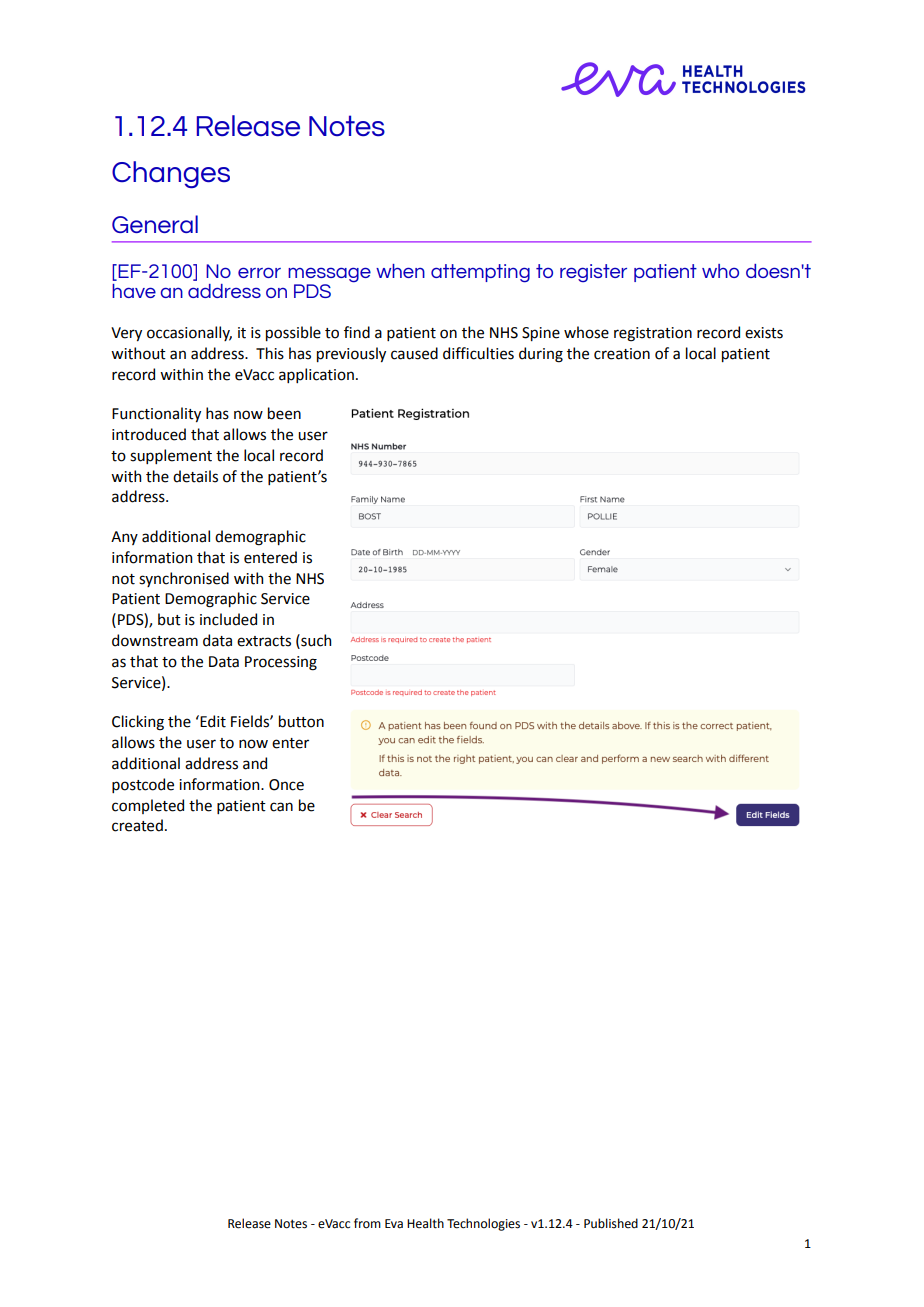  I want to click on Changes, so click(171, 174).
